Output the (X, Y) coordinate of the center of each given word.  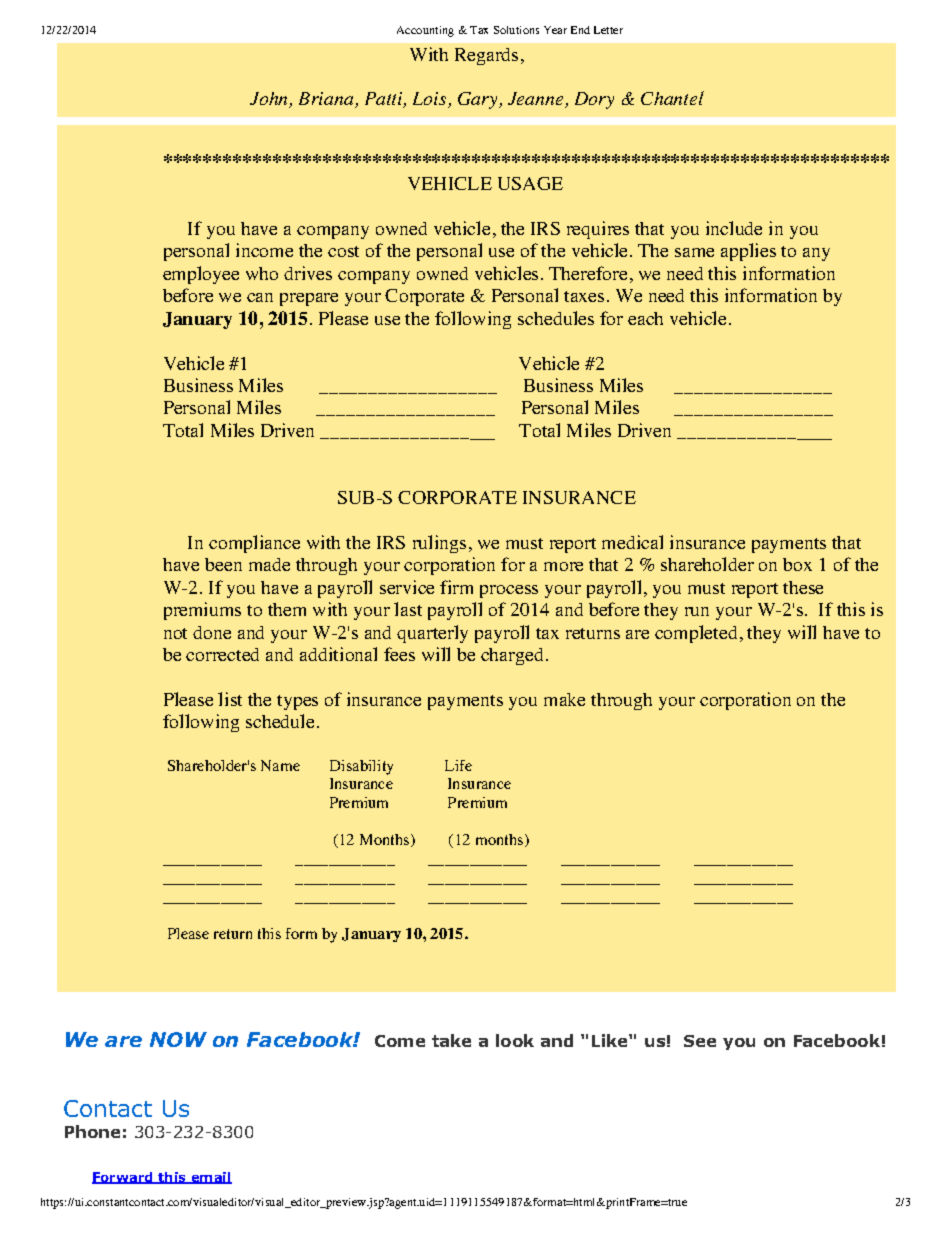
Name (280, 765)
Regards (486, 56)
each (645, 318)
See (700, 1041)
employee (201, 275)
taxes (584, 296)
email (210, 1178)
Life (458, 765)
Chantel (672, 98)
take (451, 1040)
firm (456, 587)
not (175, 633)
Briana (327, 100)
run (697, 611)
